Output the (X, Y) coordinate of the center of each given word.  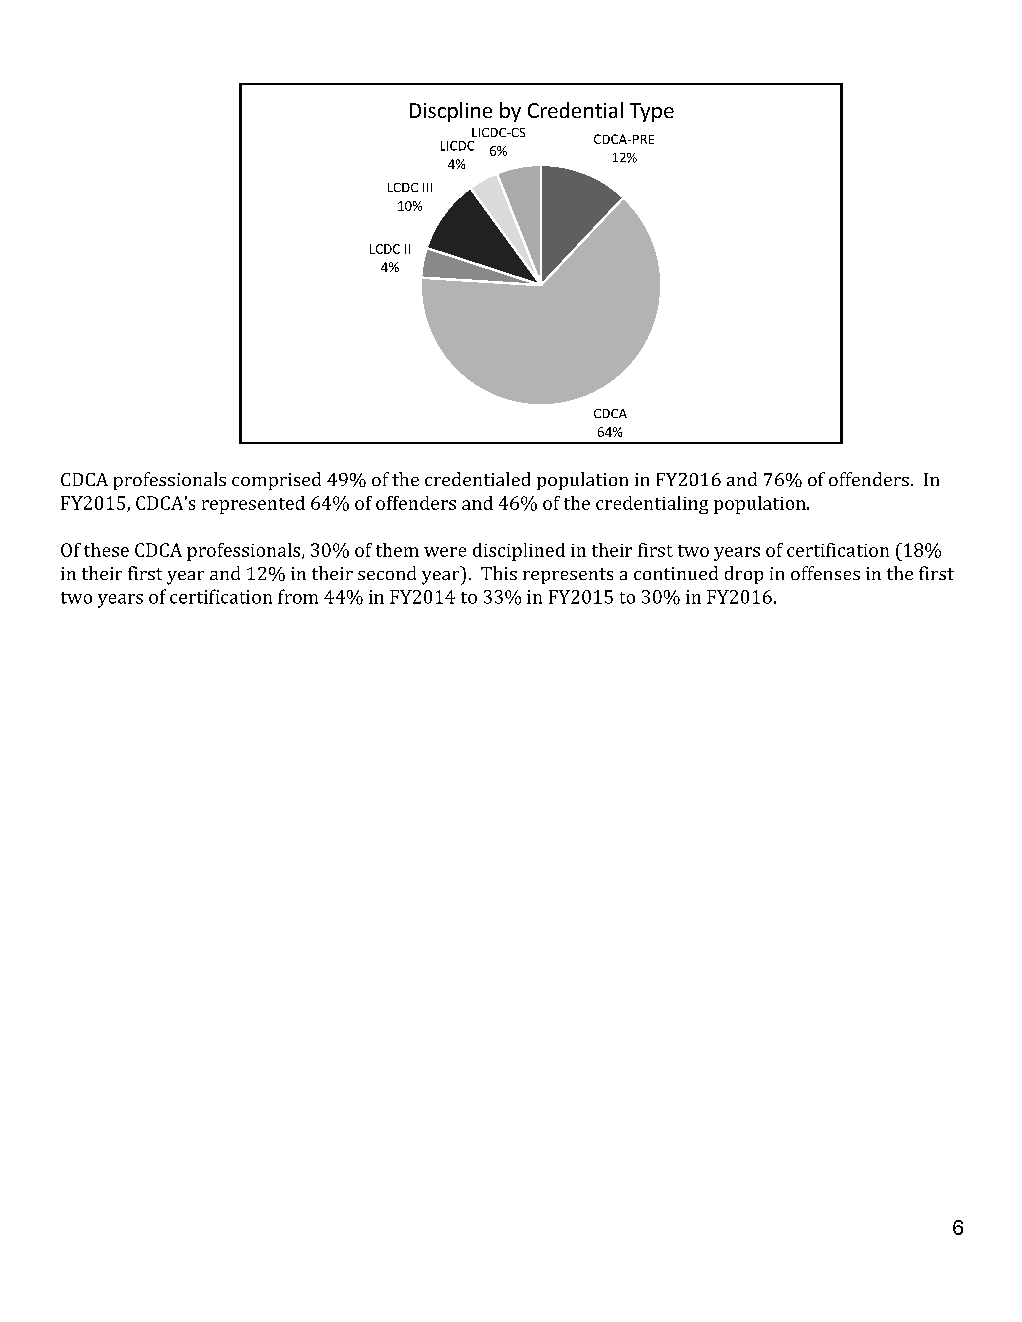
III (427, 187)
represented (253, 505)
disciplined (519, 552)
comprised (276, 481)
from (298, 596)
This (499, 573)
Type (652, 112)
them (397, 550)
